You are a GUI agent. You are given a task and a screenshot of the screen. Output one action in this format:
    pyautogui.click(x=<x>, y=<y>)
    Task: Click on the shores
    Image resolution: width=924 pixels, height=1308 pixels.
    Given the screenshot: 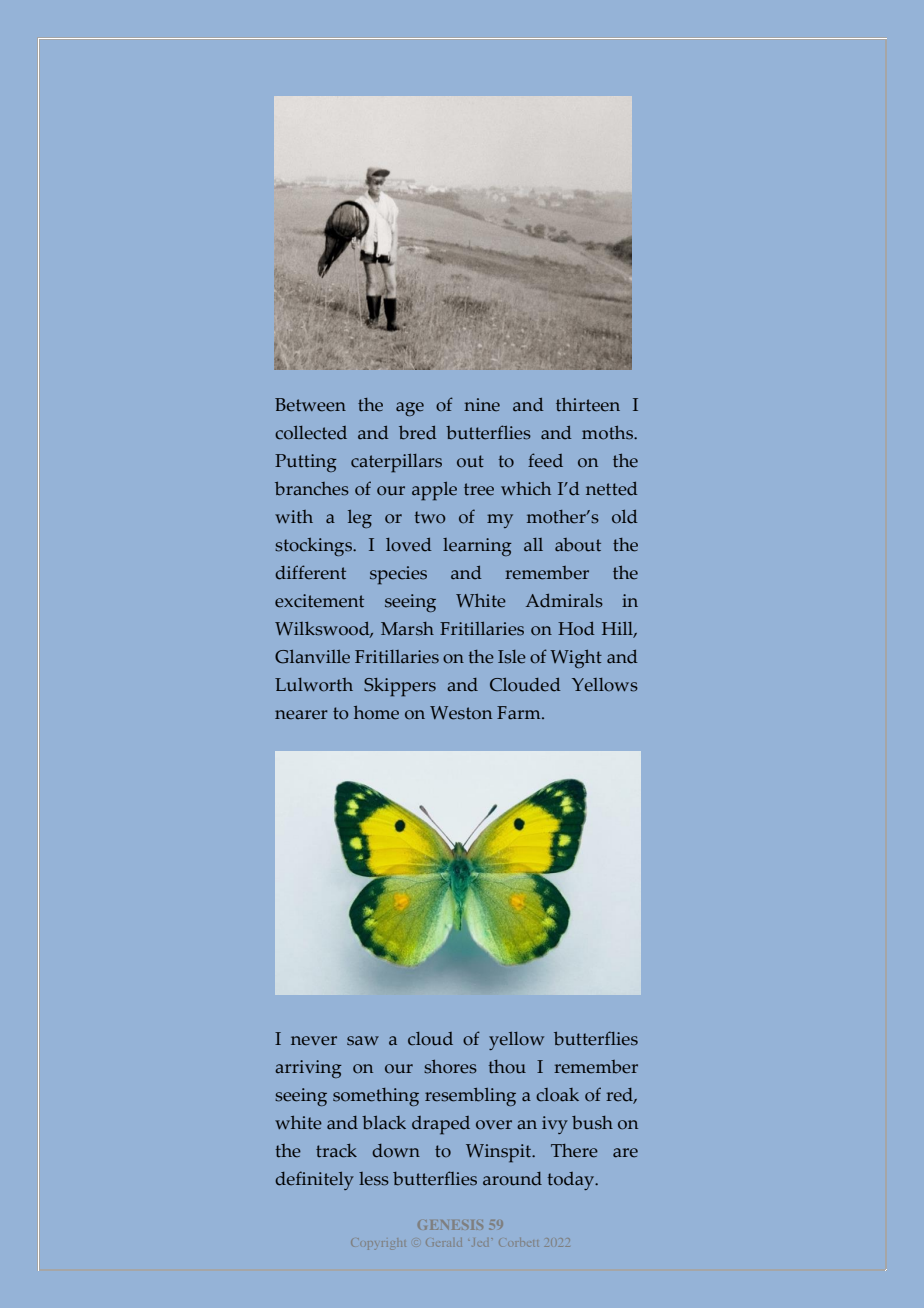 What is the action you would take?
    pyautogui.click(x=450, y=1067)
